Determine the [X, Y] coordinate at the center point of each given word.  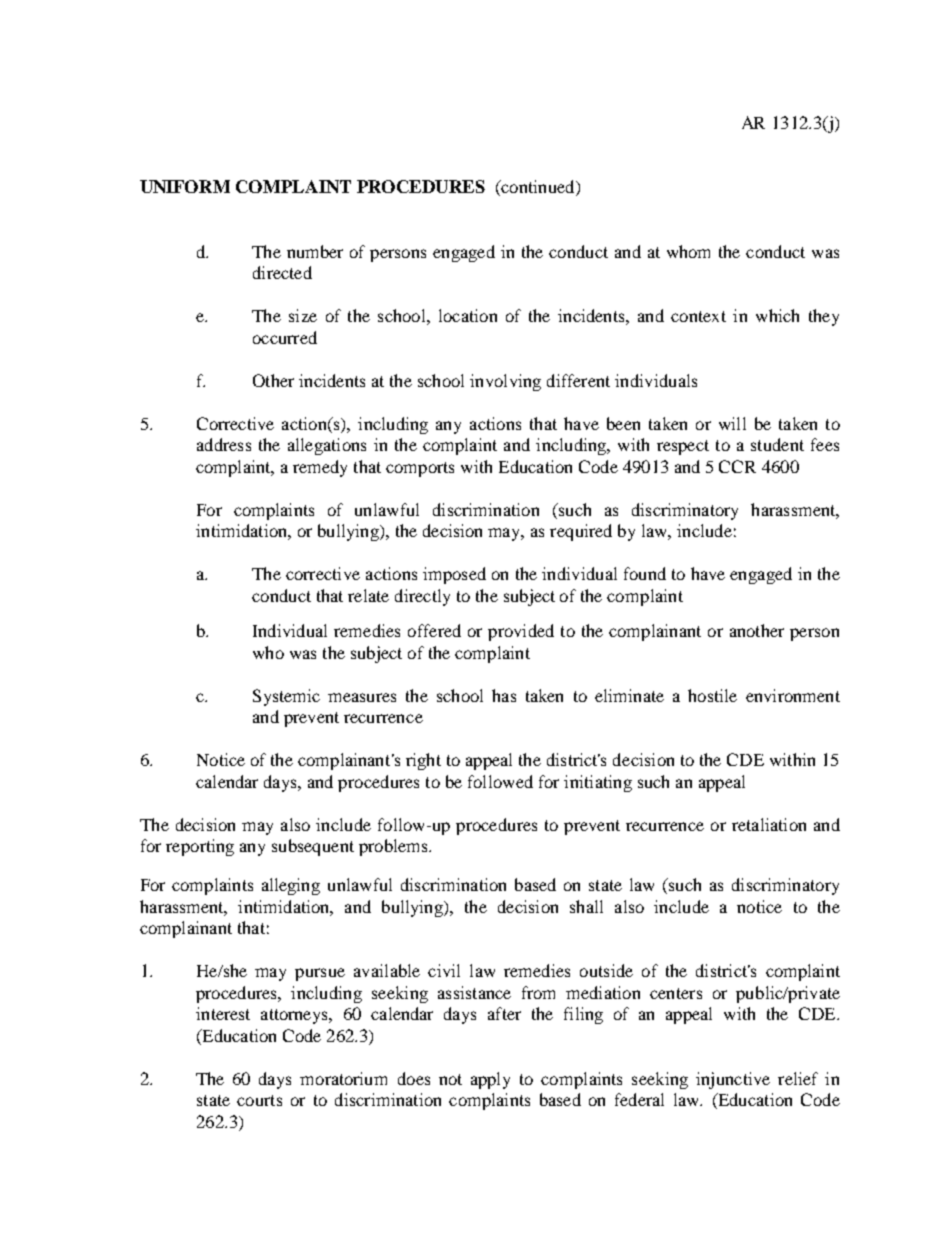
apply [490, 1080]
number [315, 251]
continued [538, 188]
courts [259, 1100]
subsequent [313, 847]
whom [688, 251]
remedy [320, 468]
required [581, 532]
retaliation [769, 824]
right [423, 761]
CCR [737, 466]
